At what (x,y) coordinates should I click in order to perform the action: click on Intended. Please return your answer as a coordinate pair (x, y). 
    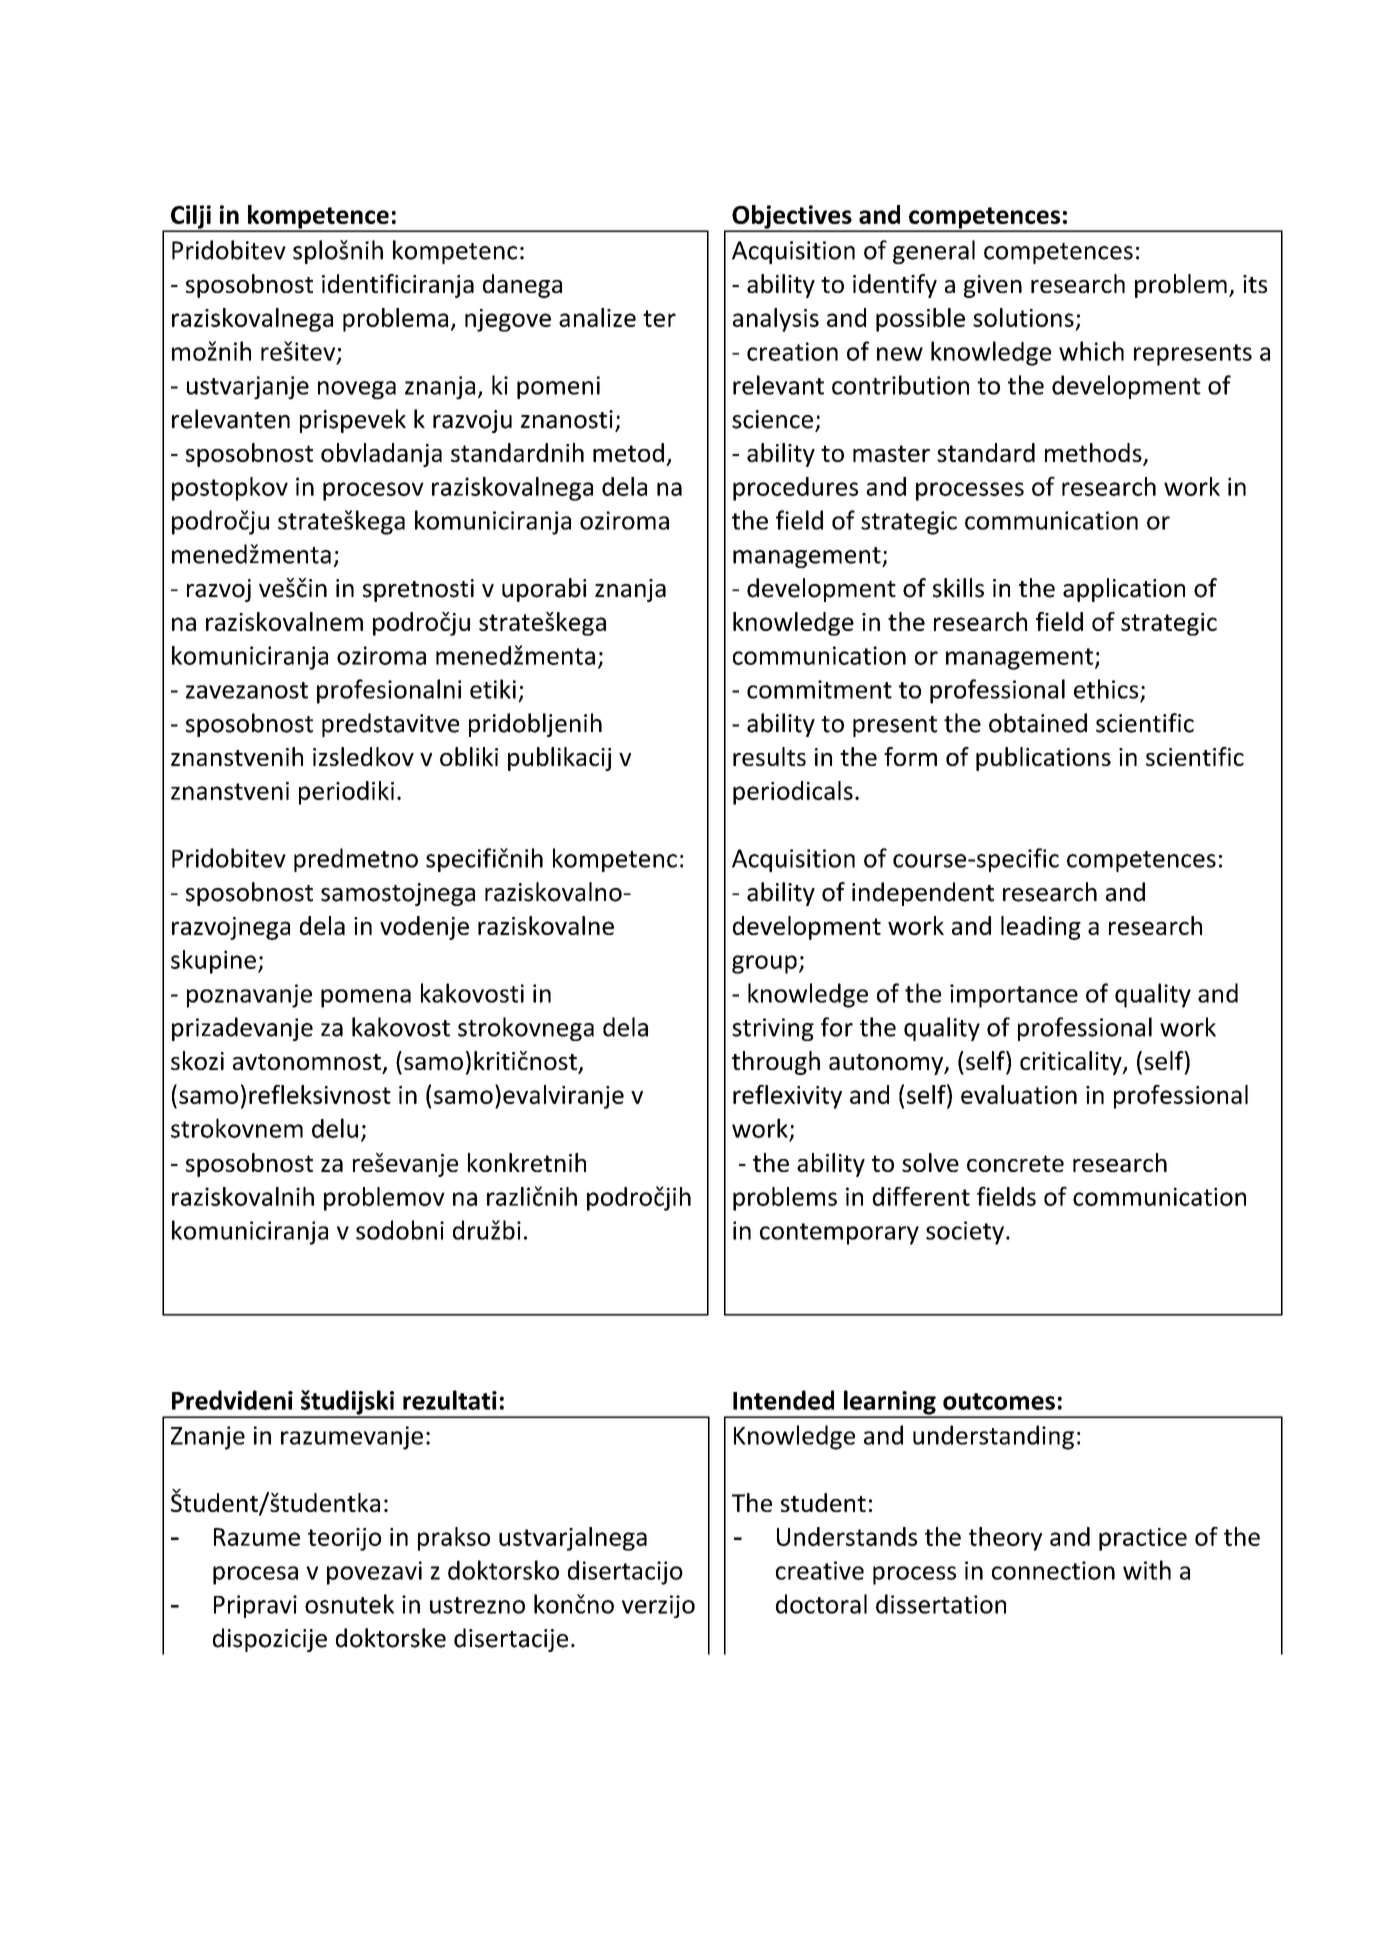
    Looking at the image, I should click on (783, 1400).
